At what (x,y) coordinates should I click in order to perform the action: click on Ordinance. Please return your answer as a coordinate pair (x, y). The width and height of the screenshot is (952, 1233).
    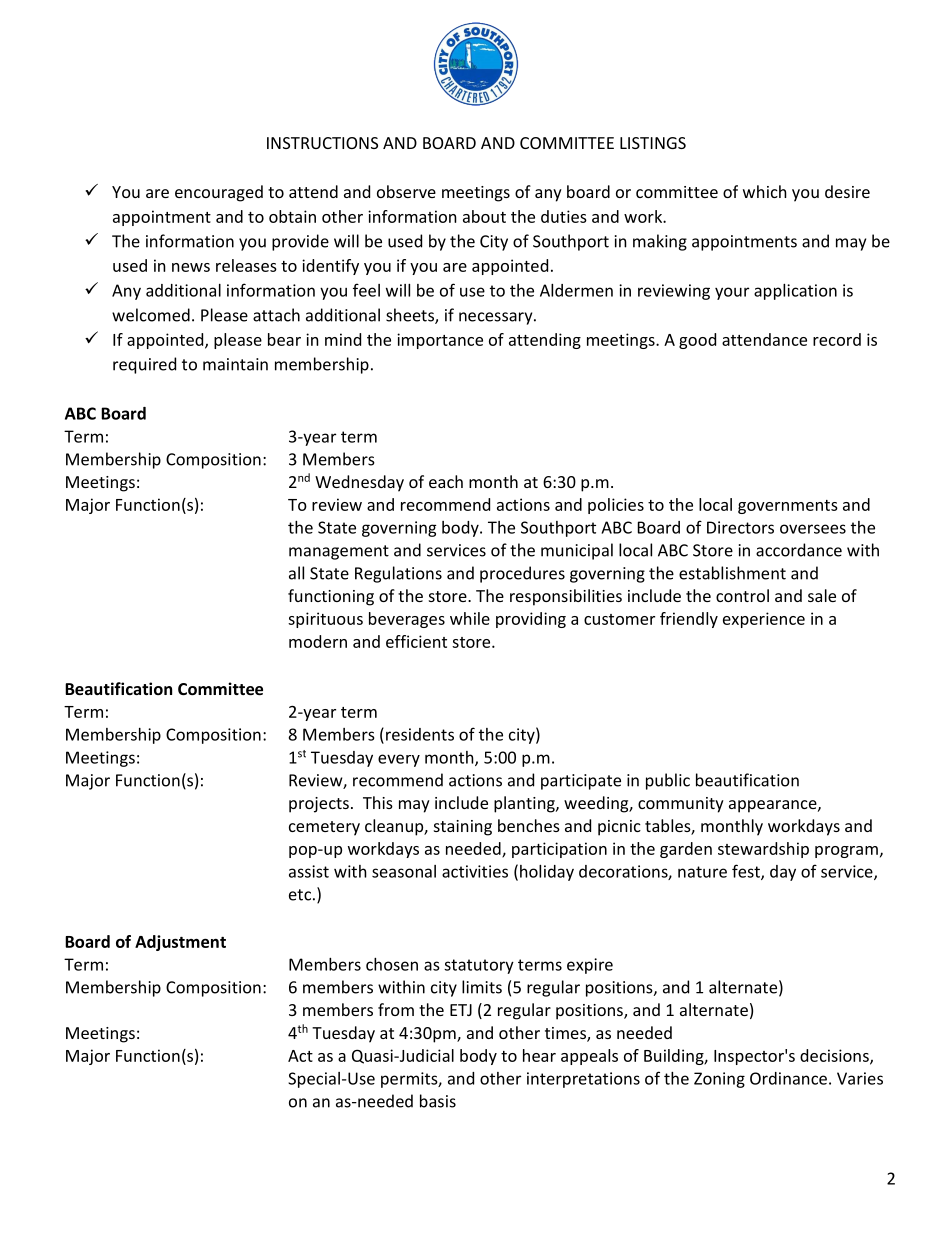
    Looking at the image, I should click on (788, 1078).
